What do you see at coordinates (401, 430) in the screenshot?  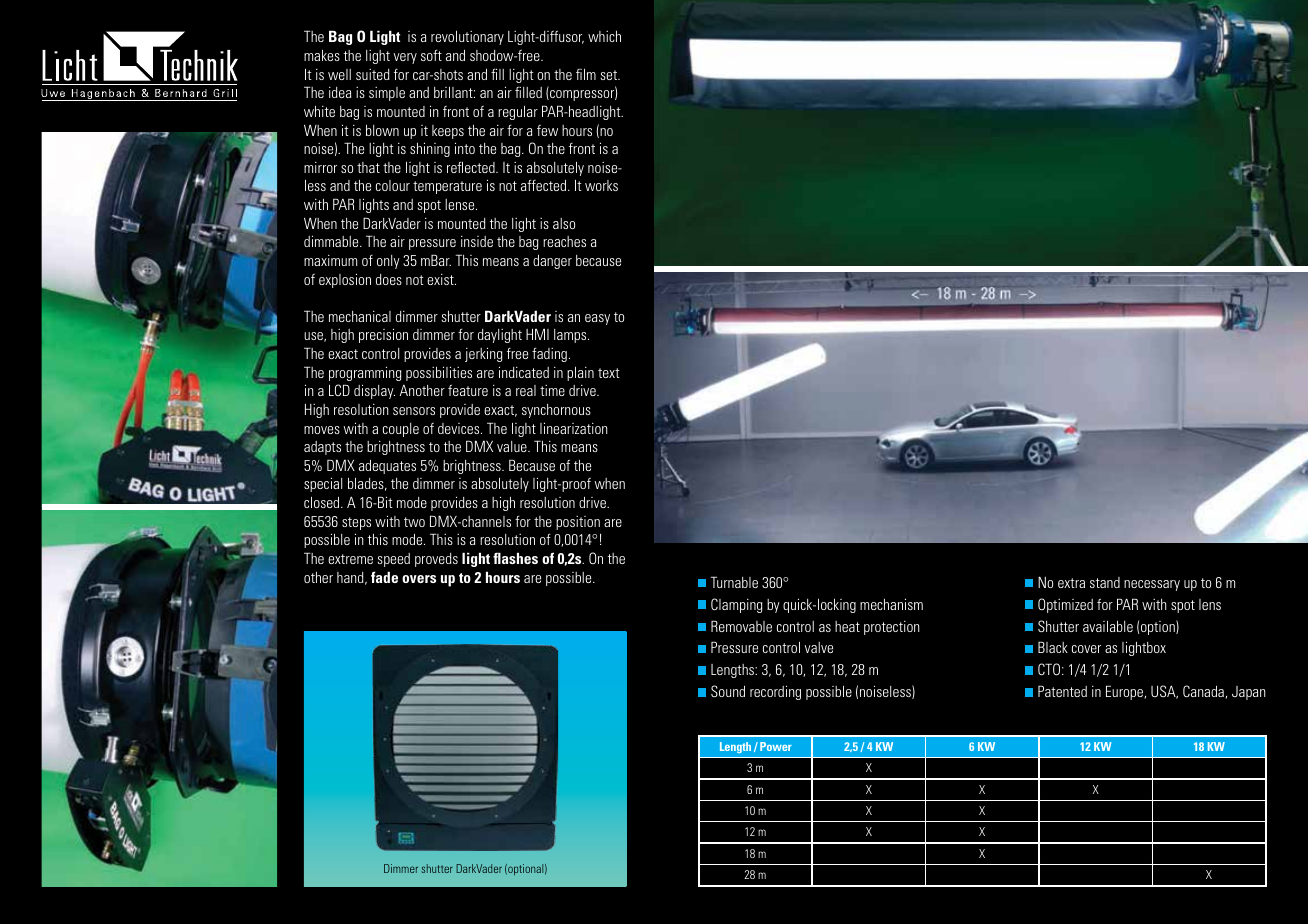 I see `couple` at bounding box center [401, 430].
